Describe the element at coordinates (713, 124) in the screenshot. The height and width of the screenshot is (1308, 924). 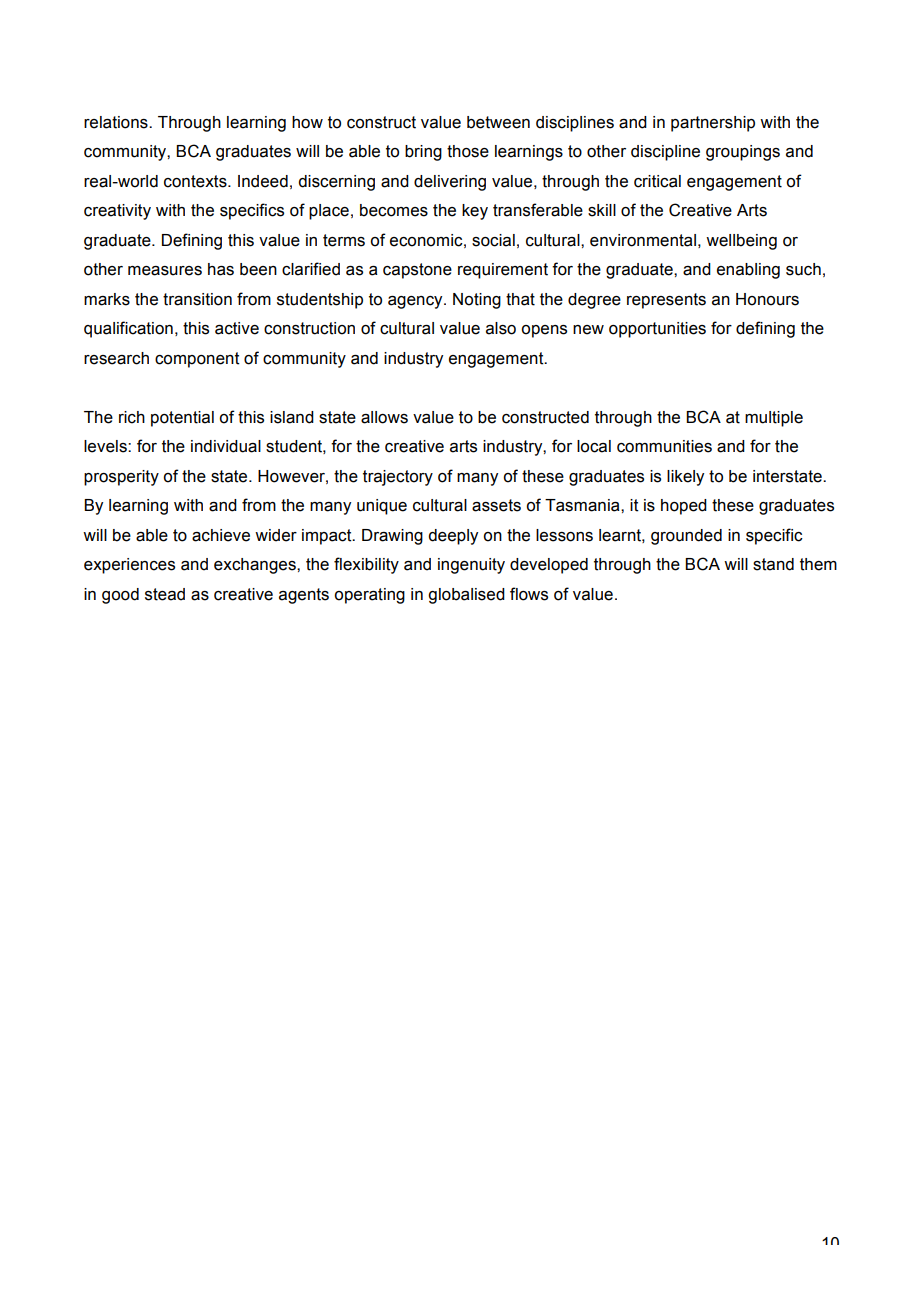
I see `partnership` at that location.
